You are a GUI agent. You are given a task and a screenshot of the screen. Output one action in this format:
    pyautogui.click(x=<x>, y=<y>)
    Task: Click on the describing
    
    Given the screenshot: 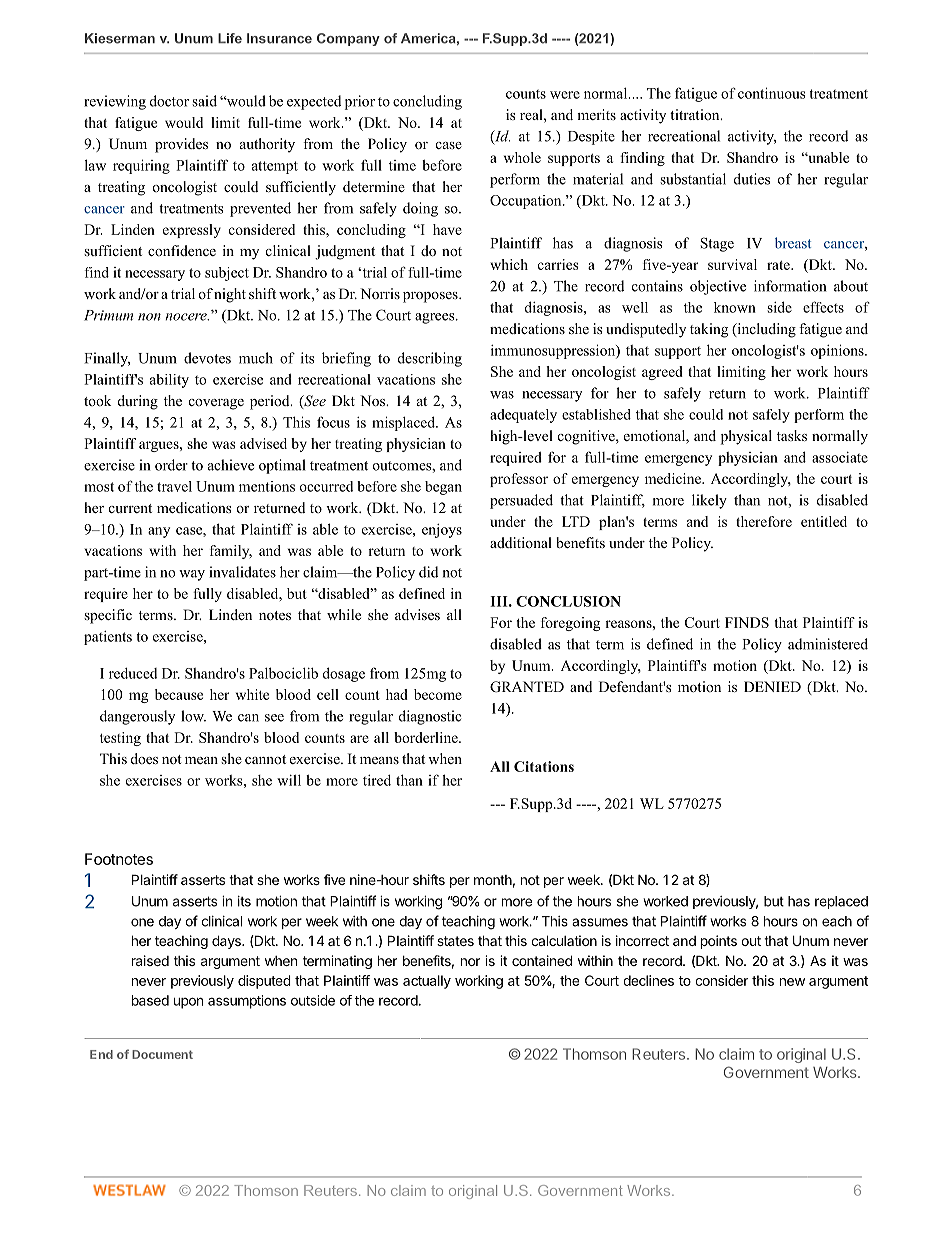 What is the action you would take?
    pyautogui.click(x=430, y=359)
